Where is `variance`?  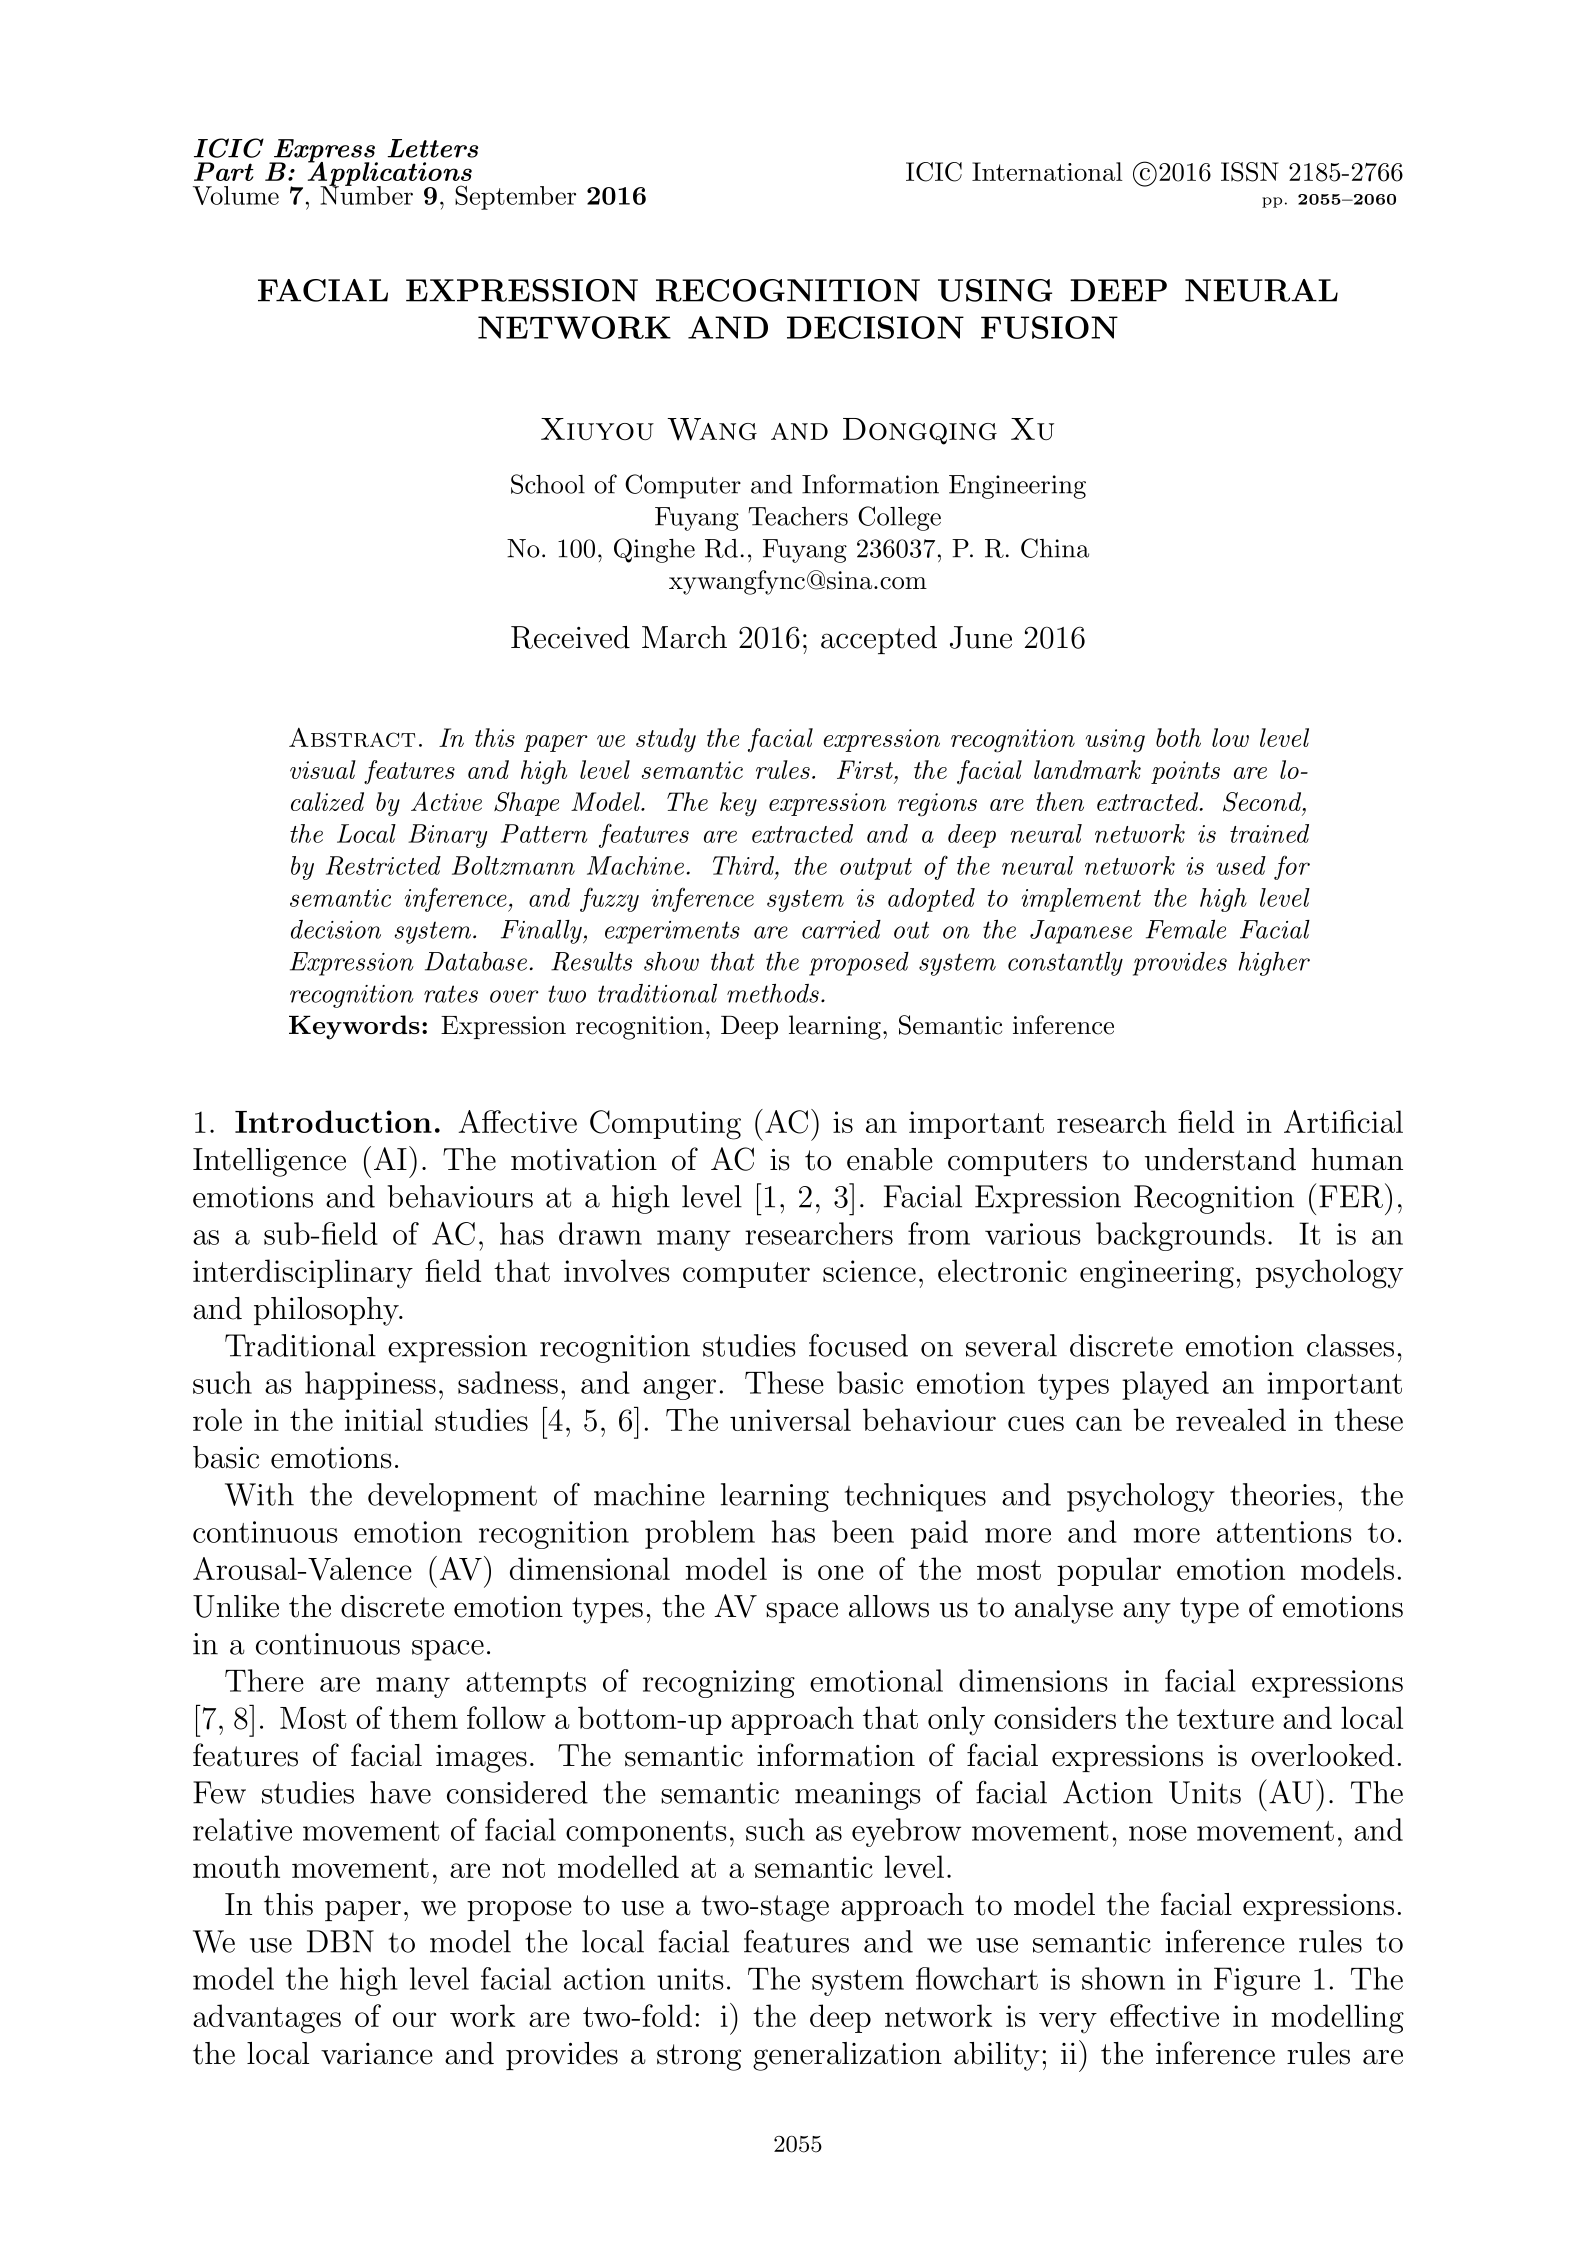 variance is located at coordinates (377, 2054).
